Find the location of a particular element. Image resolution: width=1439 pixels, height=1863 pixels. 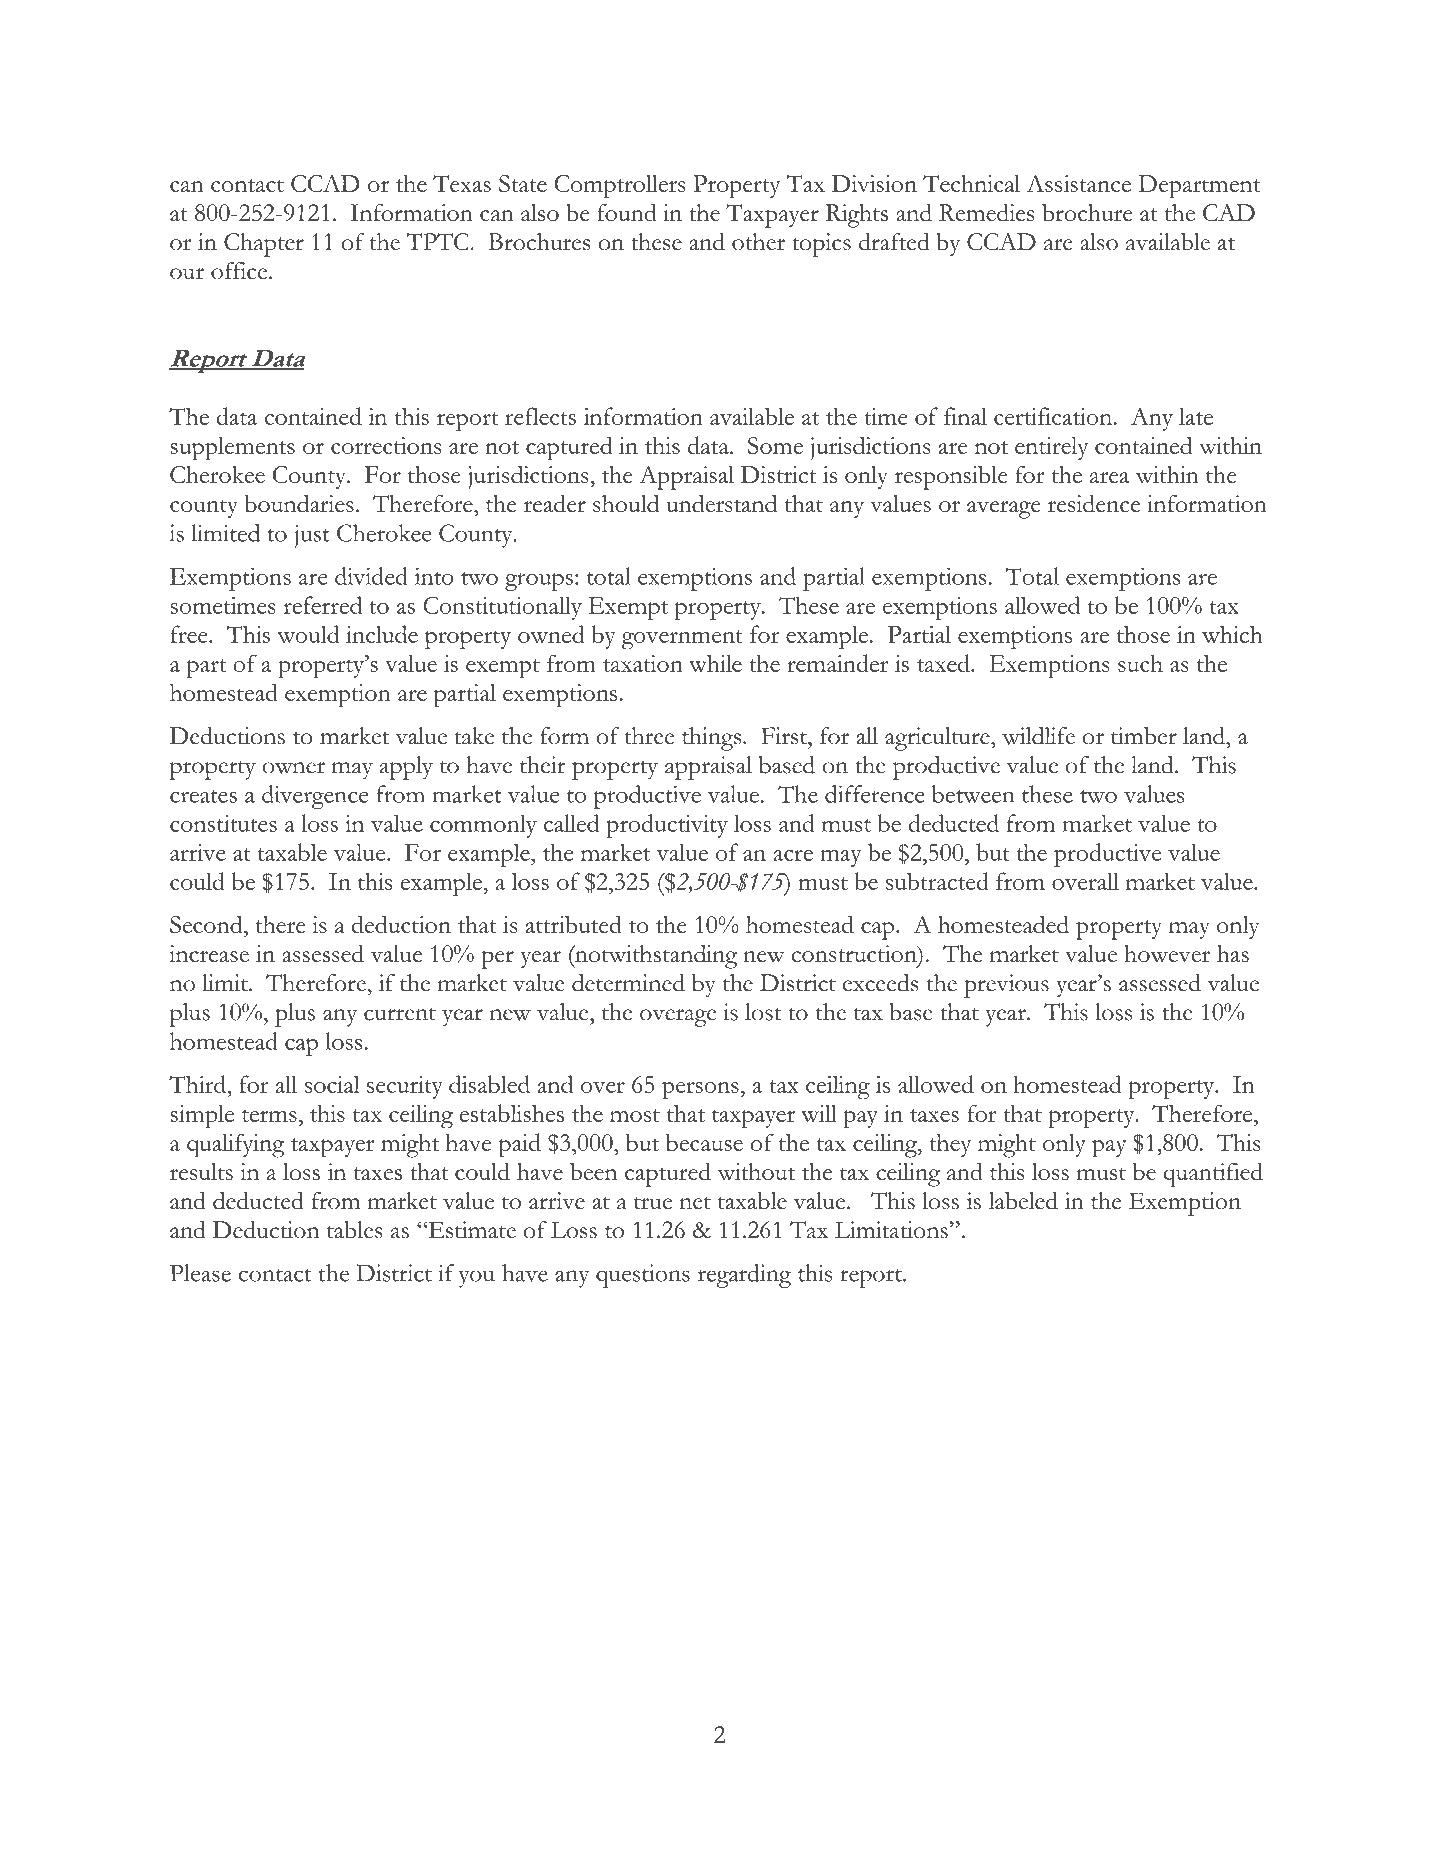

Assistance is located at coordinates (1078, 183).
